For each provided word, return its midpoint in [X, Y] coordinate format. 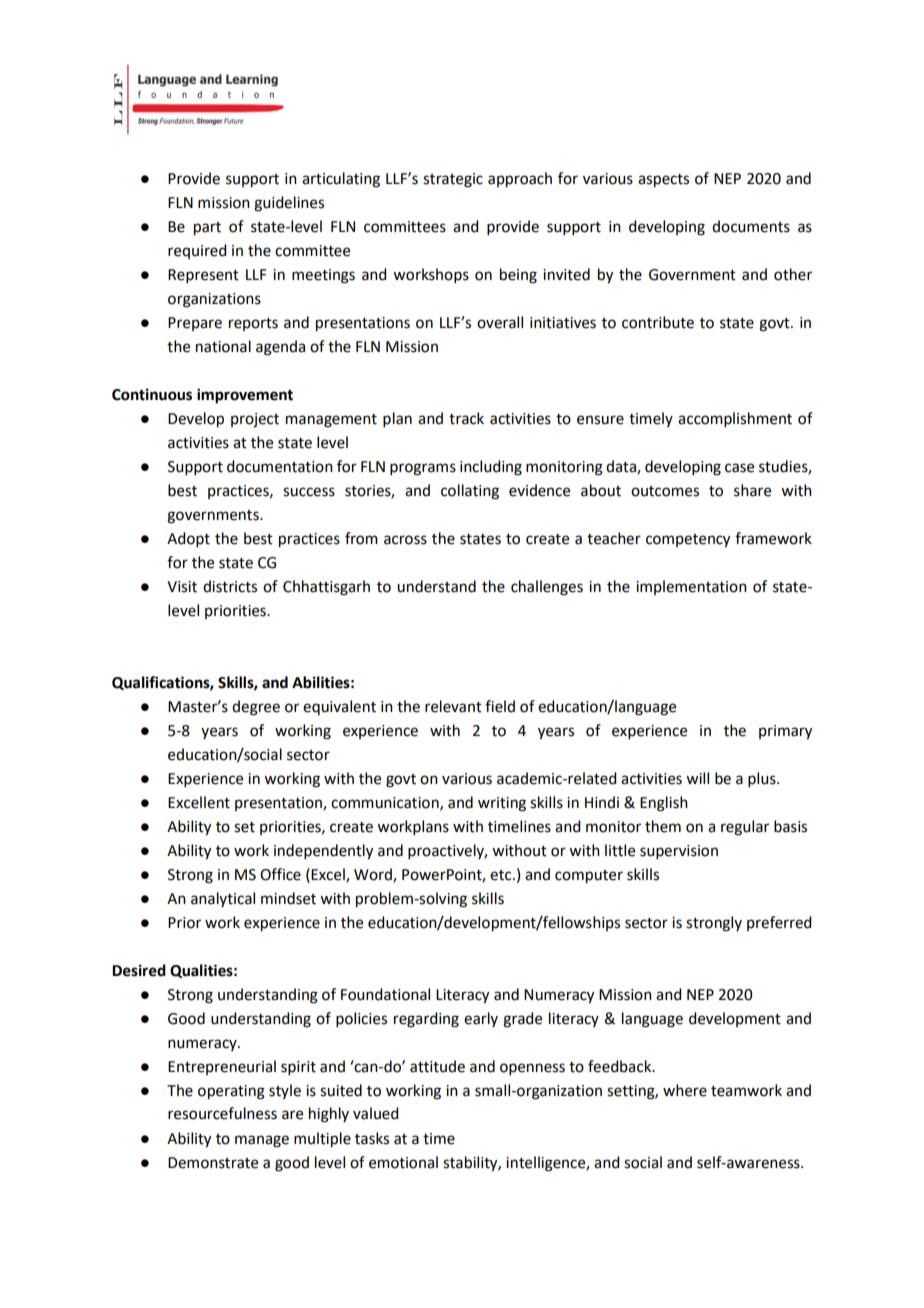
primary [785, 732]
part [207, 229]
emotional [403, 1162]
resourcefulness [222, 1113]
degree [256, 708]
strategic [453, 180]
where [685, 1090]
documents [751, 226]
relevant [453, 706]
